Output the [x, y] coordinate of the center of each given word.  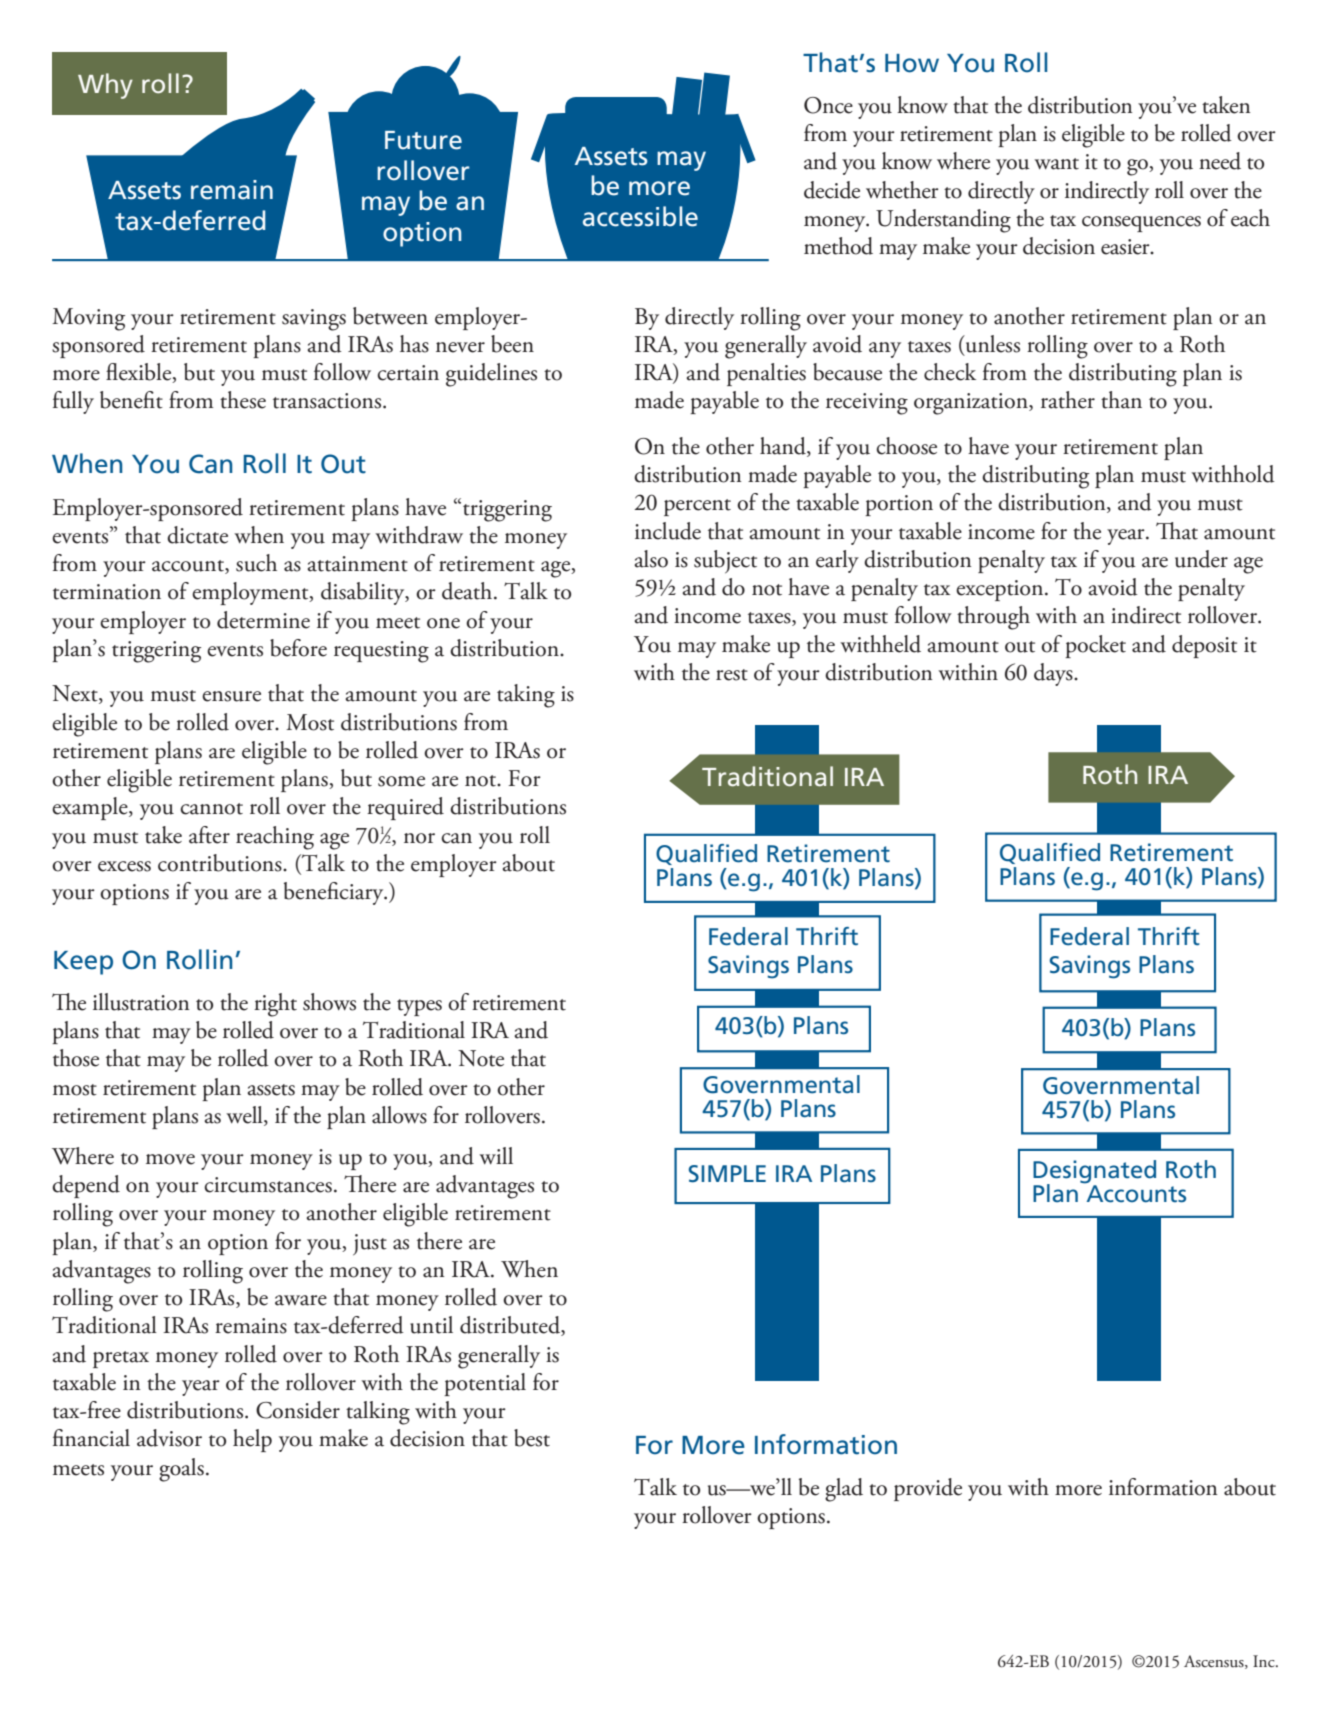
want [1056, 164]
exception [1001, 590]
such [256, 563]
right [275, 1005]
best [532, 1438]
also [651, 559]
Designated [1094, 1173]
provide [928, 1489]
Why [105, 86]
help [252, 1440]
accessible [640, 216]
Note [481, 1058]
